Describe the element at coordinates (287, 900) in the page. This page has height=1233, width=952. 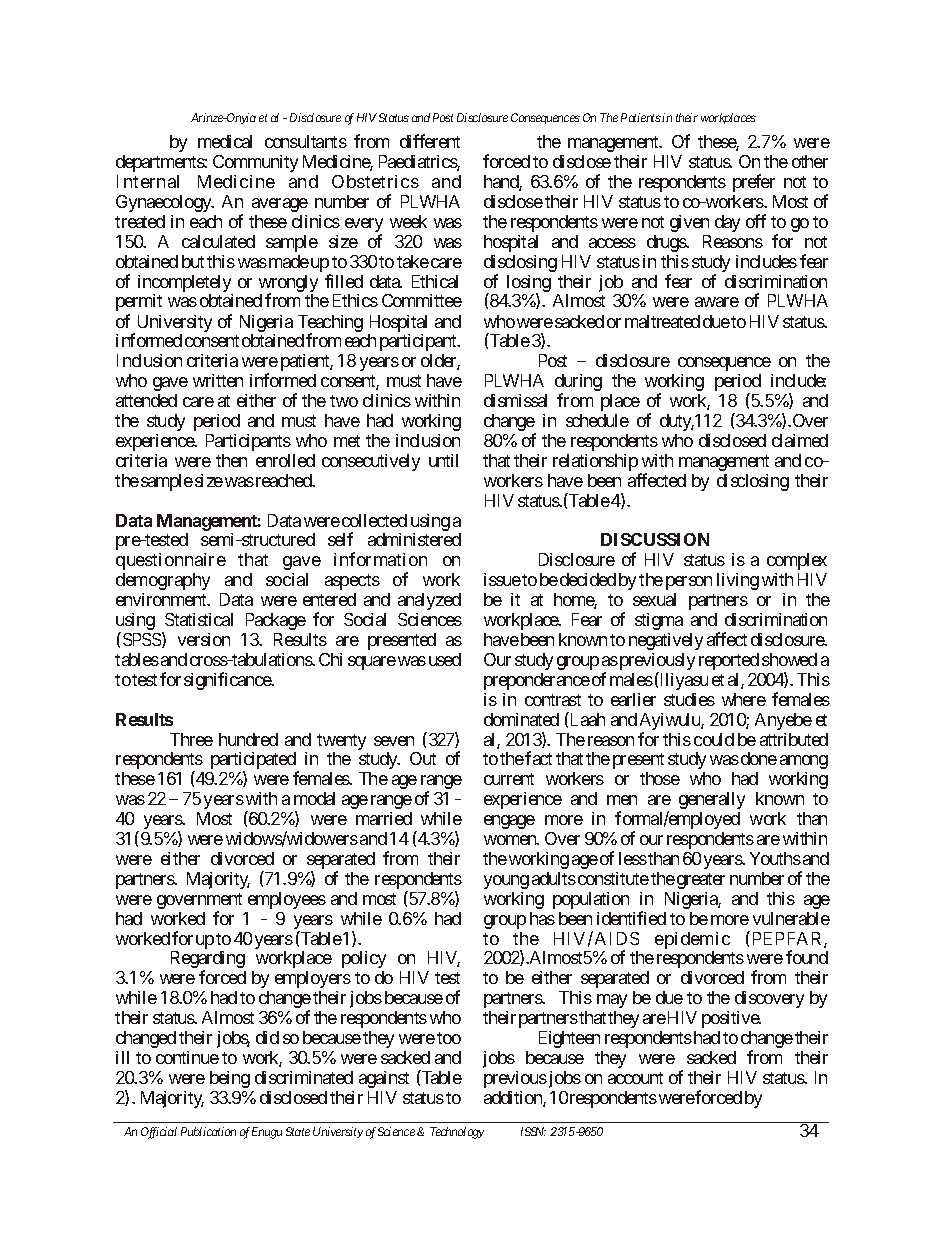
I see `employees` at that location.
